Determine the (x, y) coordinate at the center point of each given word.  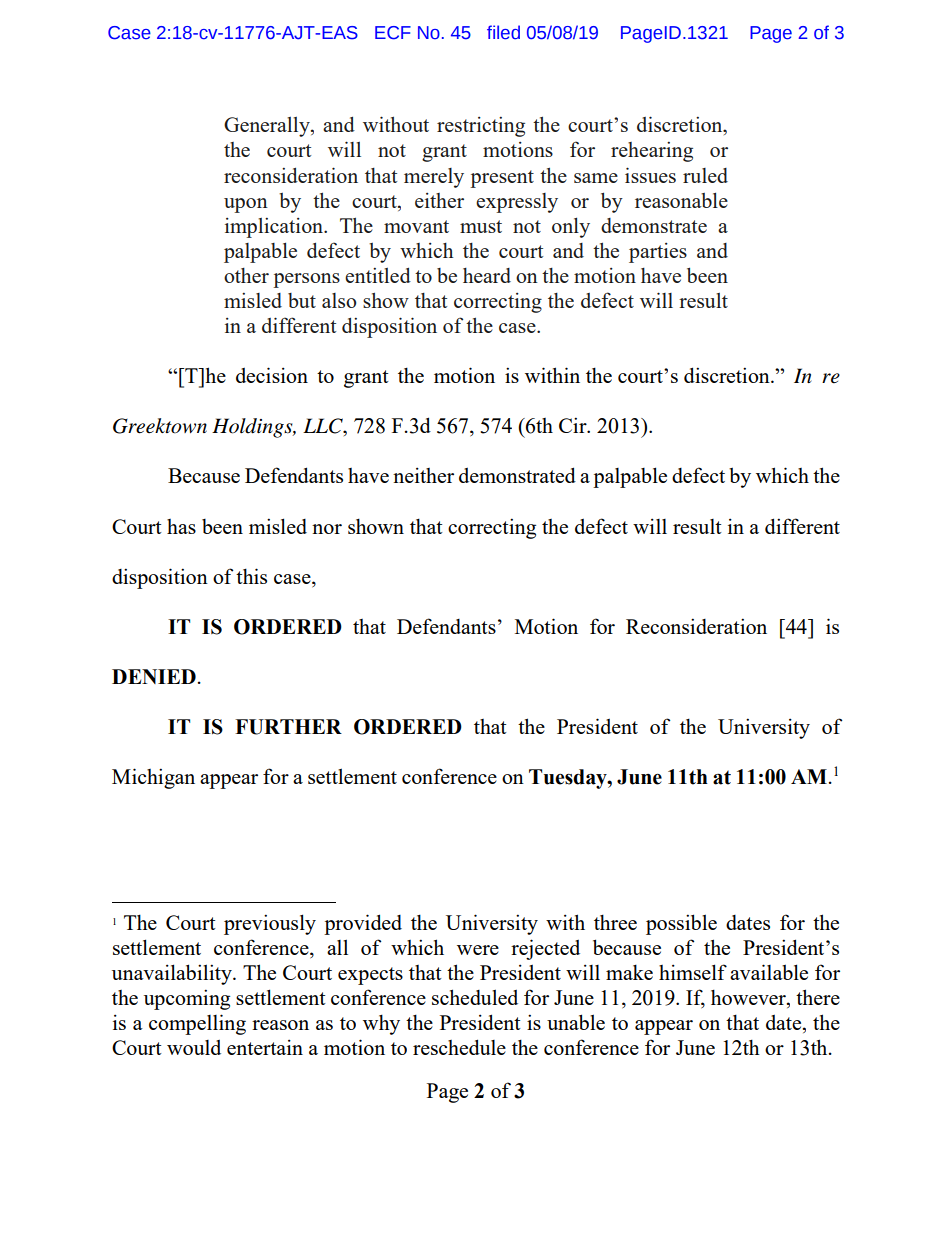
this (251, 576)
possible (681, 924)
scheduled (475, 997)
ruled (705, 175)
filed (503, 32)
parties (658, 253)
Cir (574, 425)
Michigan (153, 778)
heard (487, 275)
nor (327, 529)
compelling (197, 1024)
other (246, 275)
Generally (268, 127)
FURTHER (288, 727)
